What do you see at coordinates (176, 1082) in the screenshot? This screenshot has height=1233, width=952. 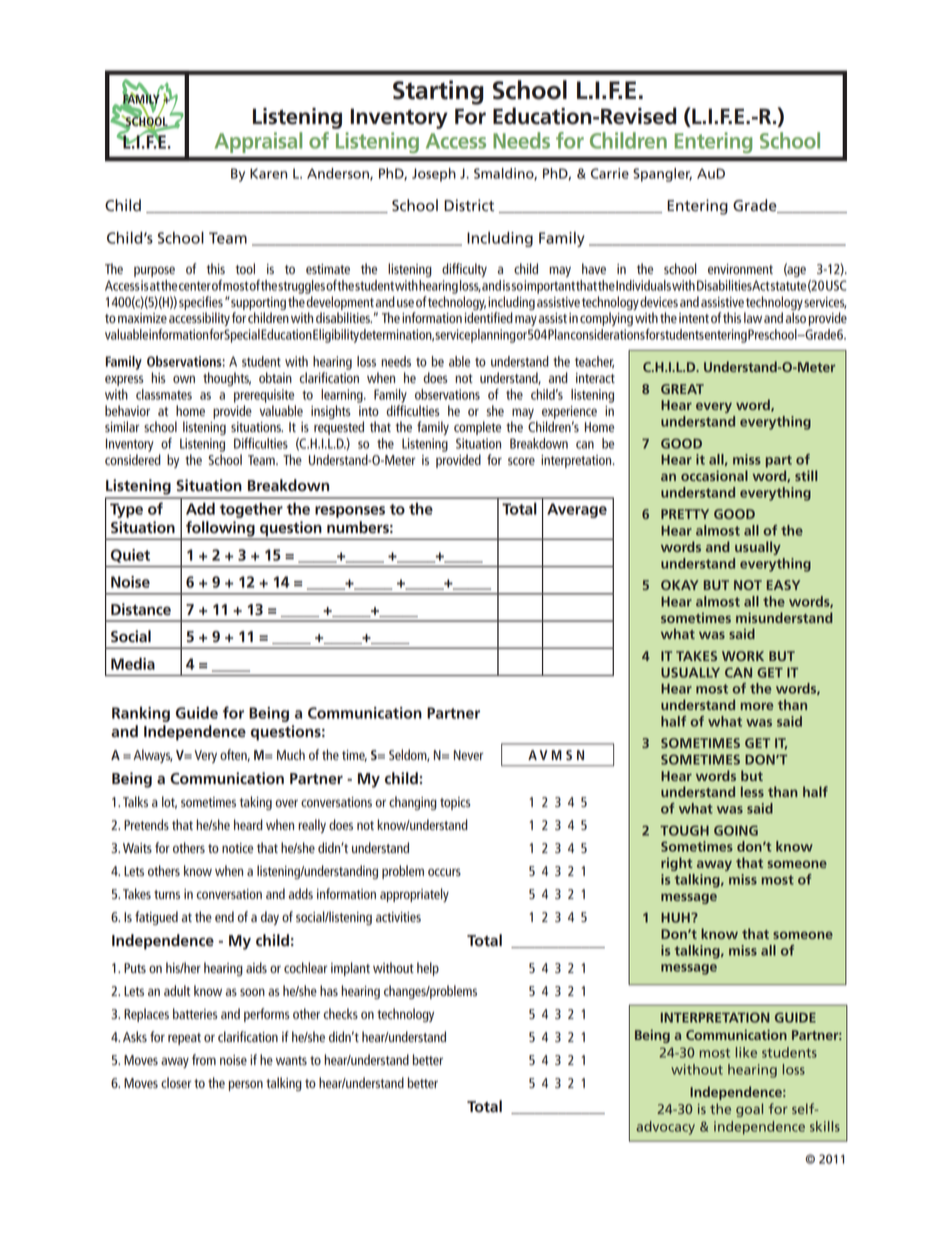 I see `closer` at bounding box center [176, 1082].
